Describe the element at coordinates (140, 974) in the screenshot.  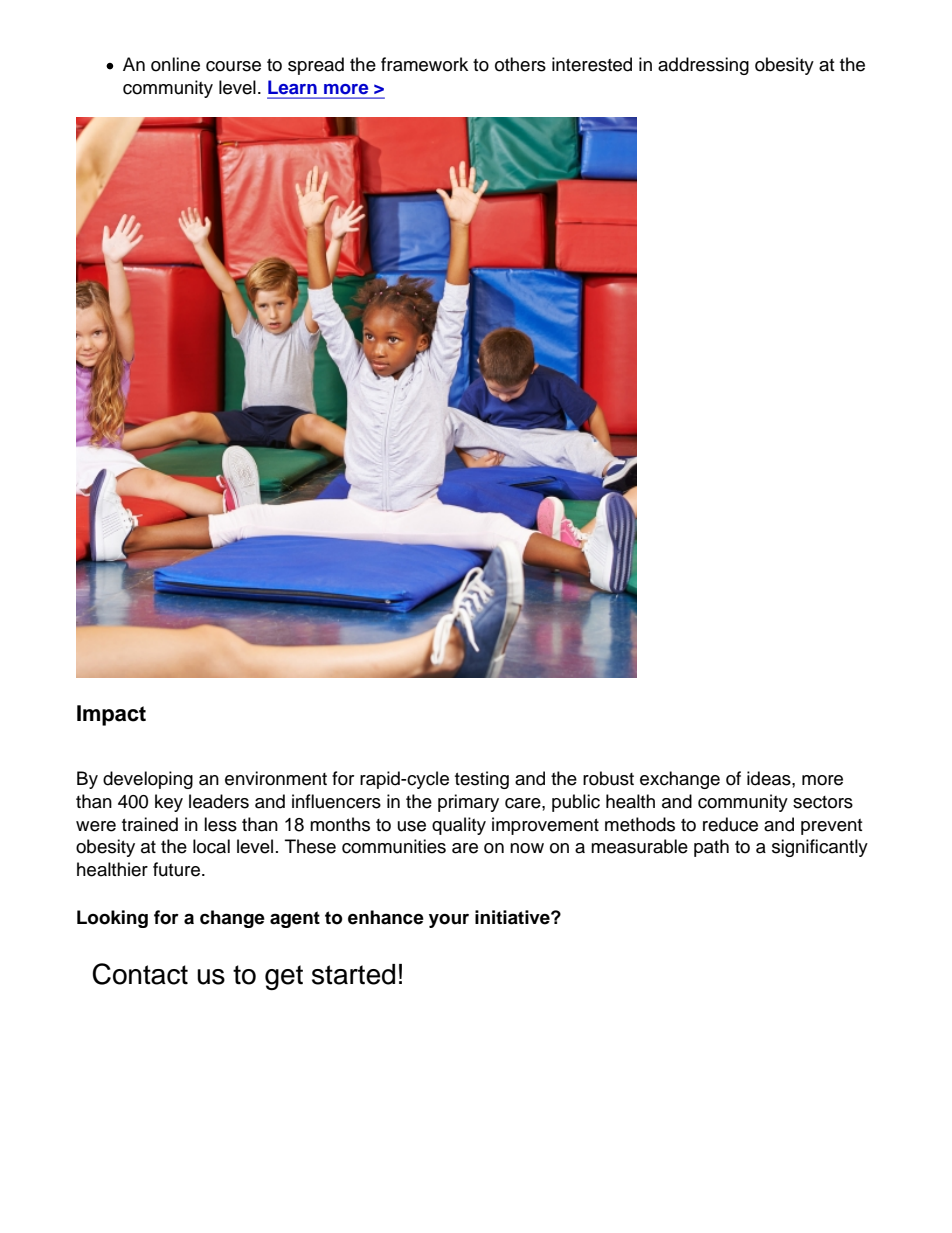
I see `Contact` at that location.
